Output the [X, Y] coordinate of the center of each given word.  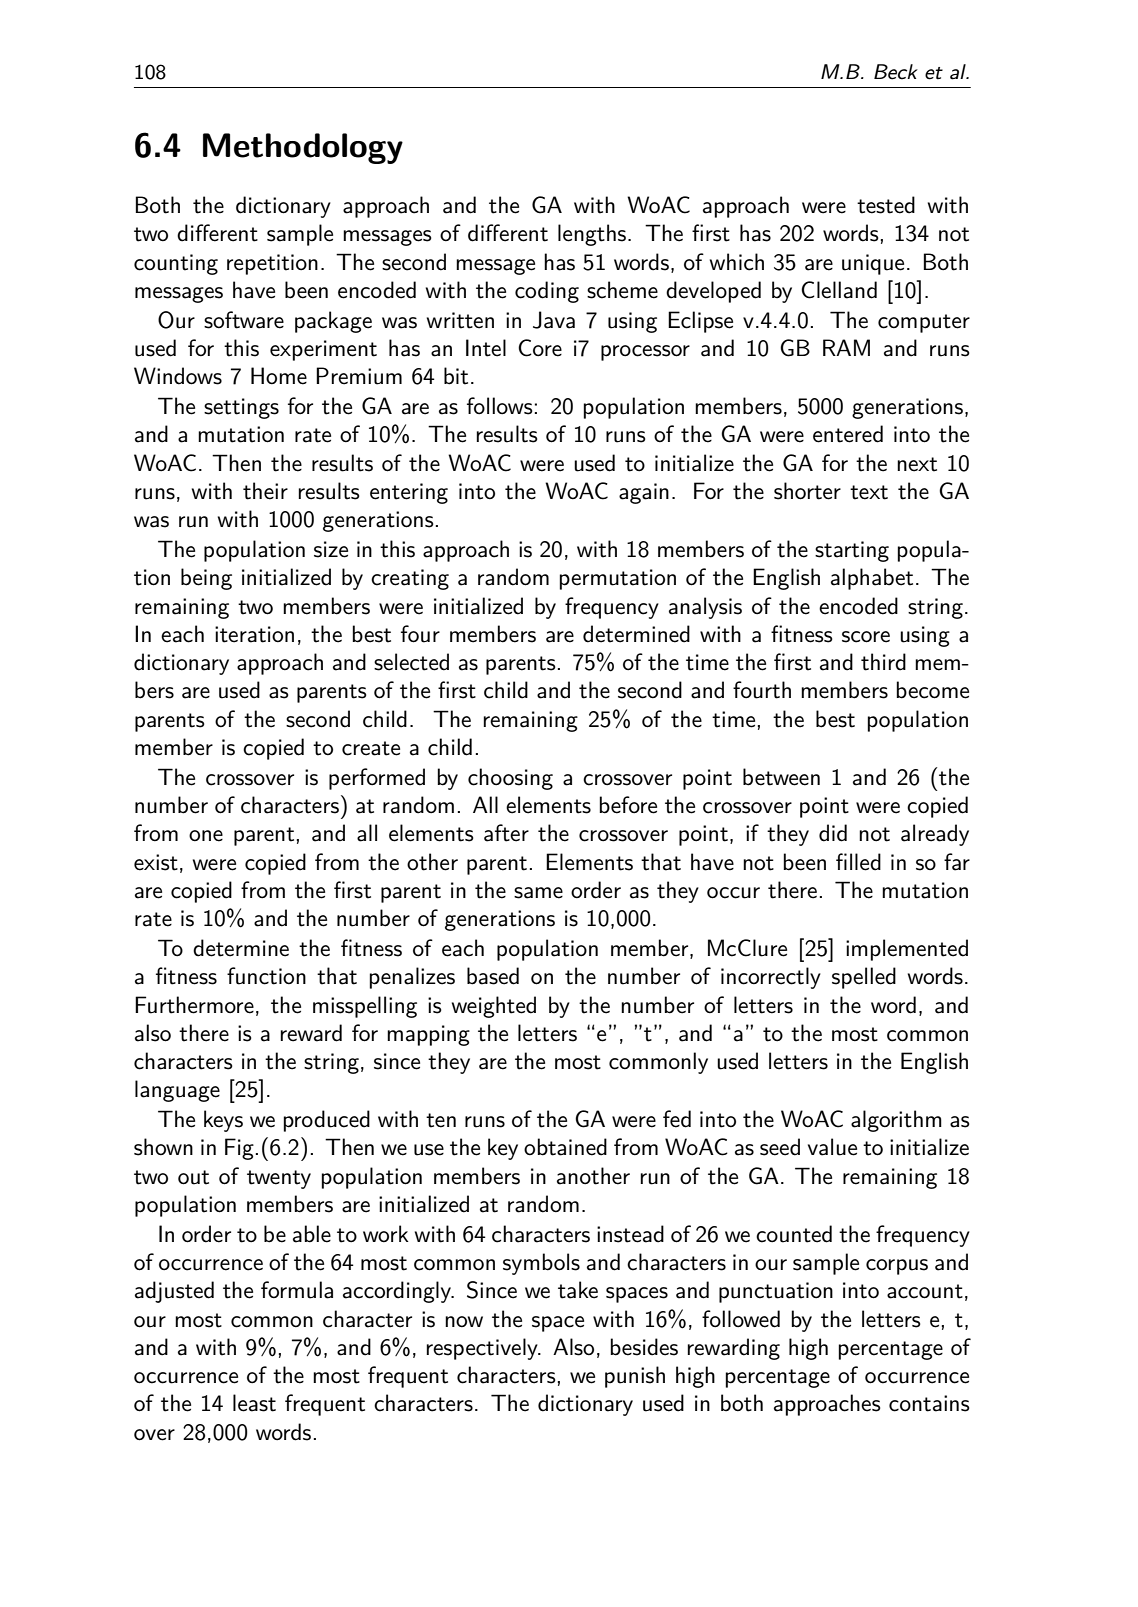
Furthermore [194, 1005]
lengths [592, 235]
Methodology [303, 148]
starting [852, 551]
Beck [896, 72]
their [265, 491]
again [644, 493]
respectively [483, 1349]
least [254, 1403]
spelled [864, 978]
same [538, 893]
